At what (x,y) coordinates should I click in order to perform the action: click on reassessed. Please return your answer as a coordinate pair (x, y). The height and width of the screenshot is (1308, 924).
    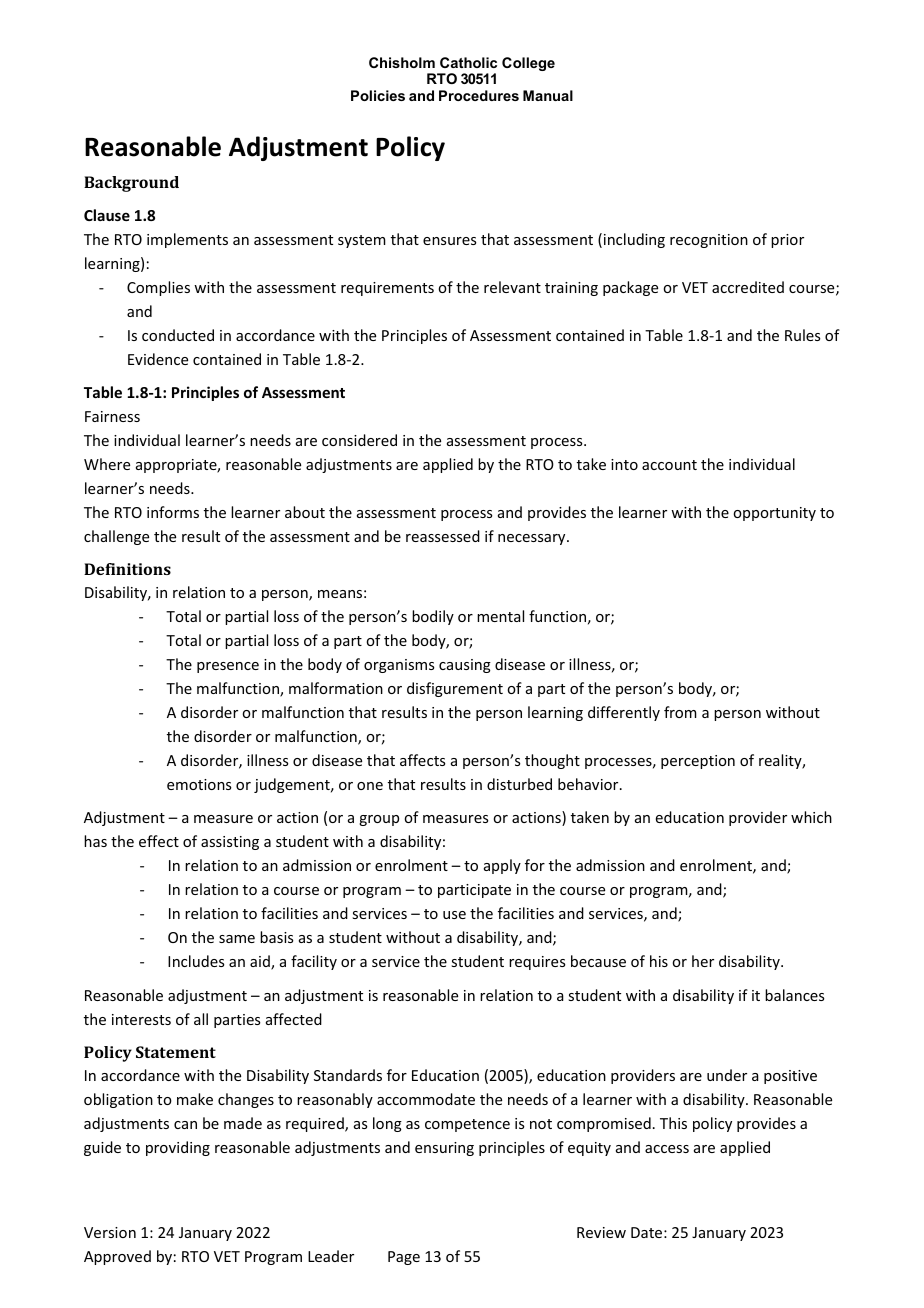
    Looking at the image, I should click on (443, 536).
